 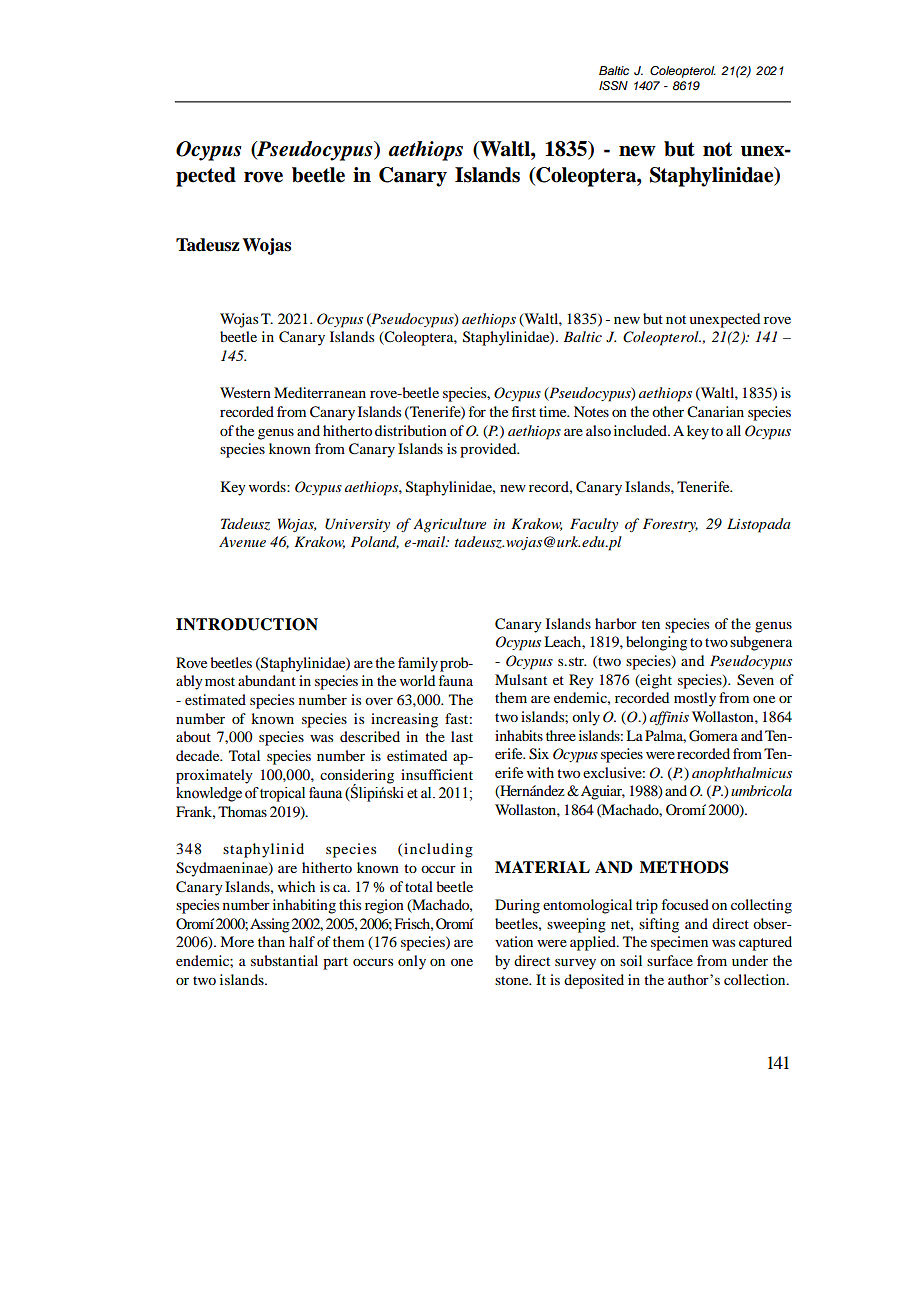 What do you see at coordinates (733, 430) in the screenshot?
I see `all` at bounding box center [733, 430].
